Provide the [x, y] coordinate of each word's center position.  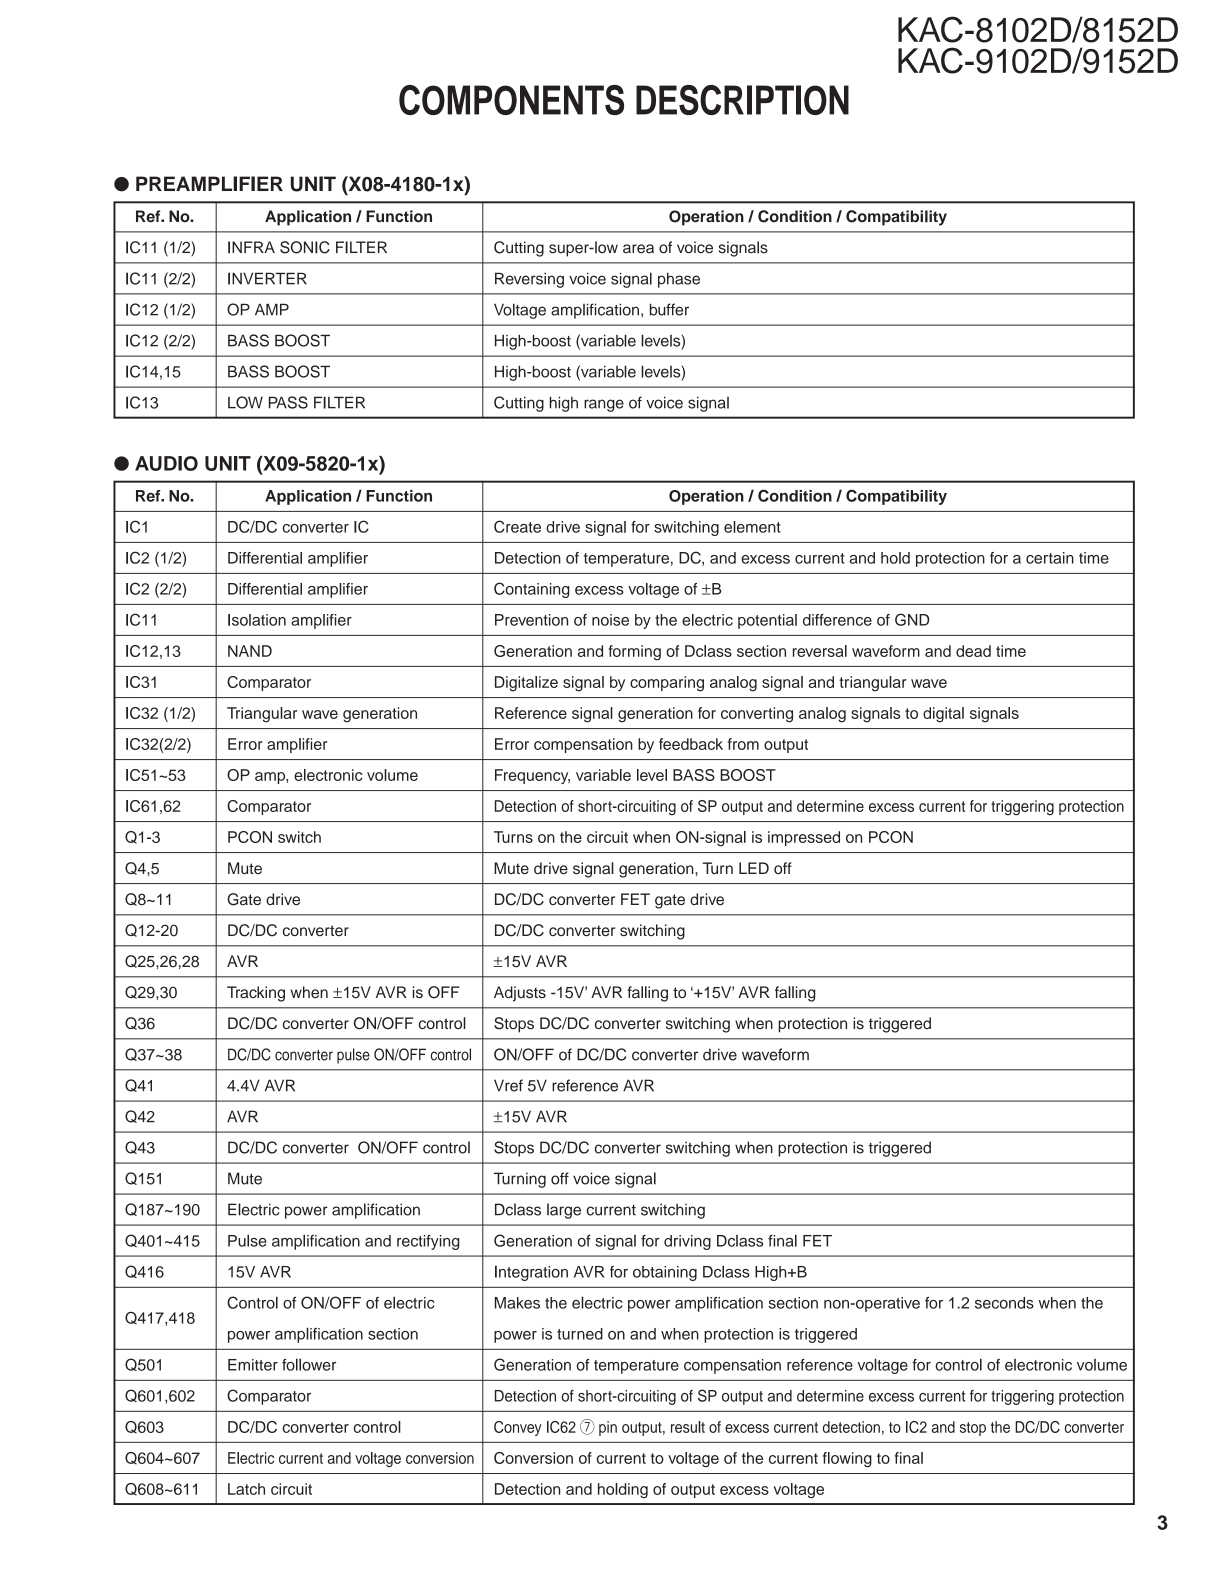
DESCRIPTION [742, 100]
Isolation [257, 620]
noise [610, 620]
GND [912, 619]
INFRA [251, 247]
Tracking [256, 994]
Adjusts [520, 994]
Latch [246, 1489]
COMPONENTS [511, 100]
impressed [804, 838]
